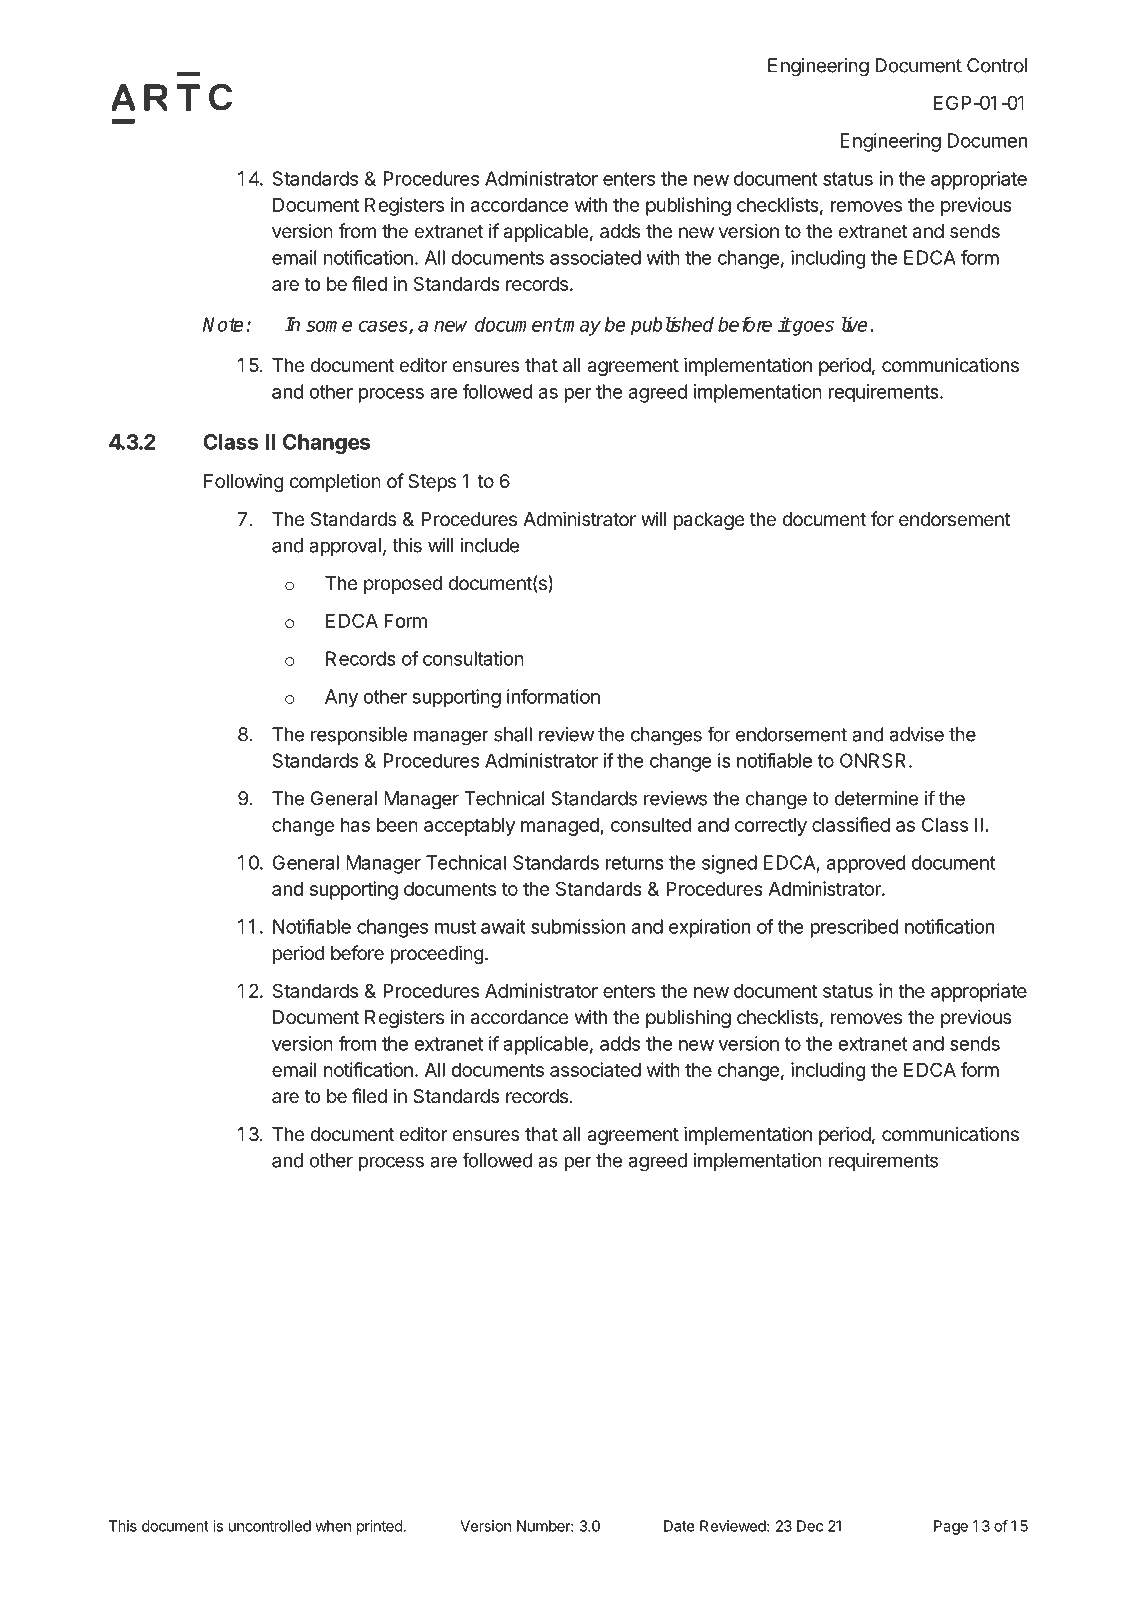 This document has width=1136, height=1607. Describe the element at coordinates (329, 326) in the document. I see `some` at that location.
